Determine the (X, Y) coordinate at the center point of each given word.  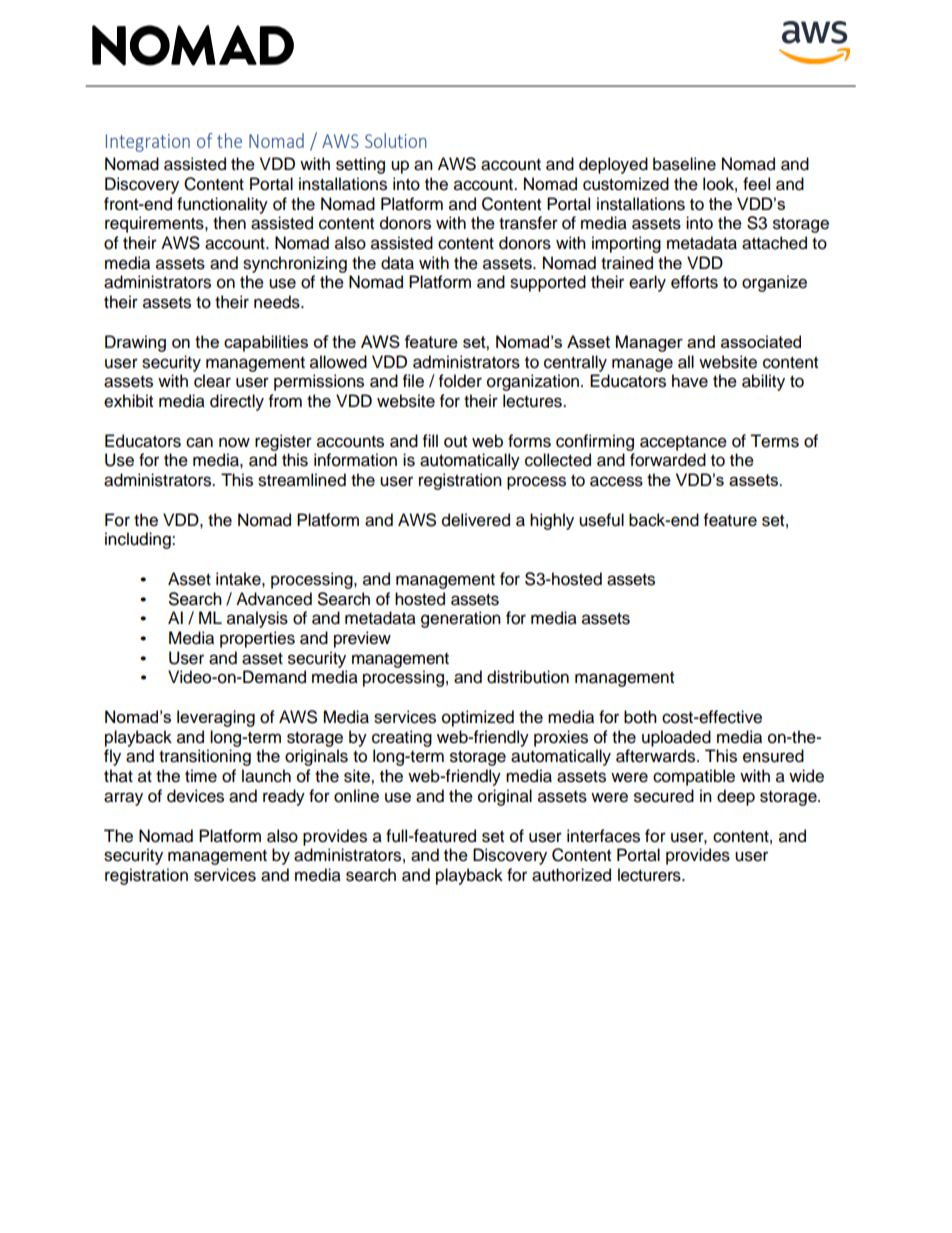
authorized (571, 875)
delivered (476, 520)
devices (195, 796)
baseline (684, 164)
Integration (148, 143)
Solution (396, 140)
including (139, 540)
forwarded (668, 460)
